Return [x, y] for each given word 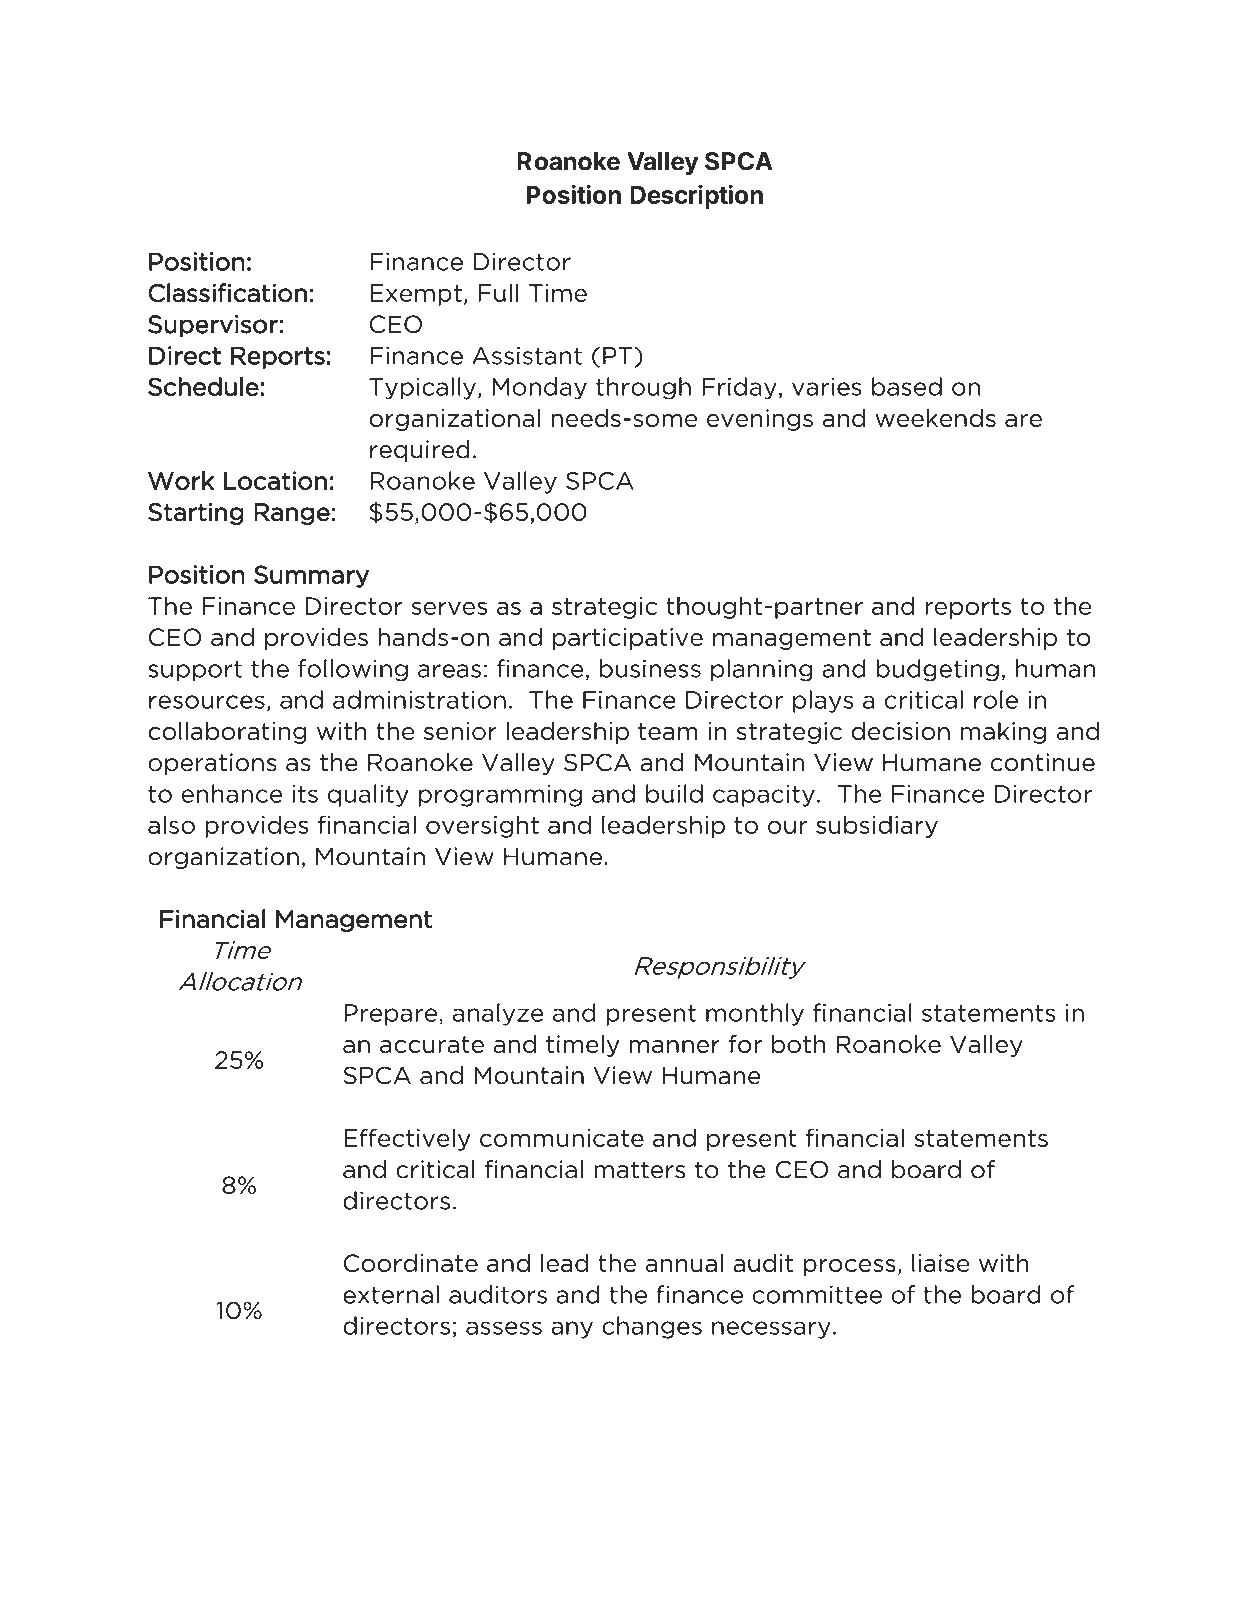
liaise [941, 1263]
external [391, 1294]
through [643, 388]
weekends [936, 418]
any [572, 1330]
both [798, 1044]
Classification [227, 293]
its [305, 794]
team [668, 731]
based [907, 386]
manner [674, 1046]
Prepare [392, 1015]
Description [696, 197]
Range [292, 514]
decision [900, 731]
